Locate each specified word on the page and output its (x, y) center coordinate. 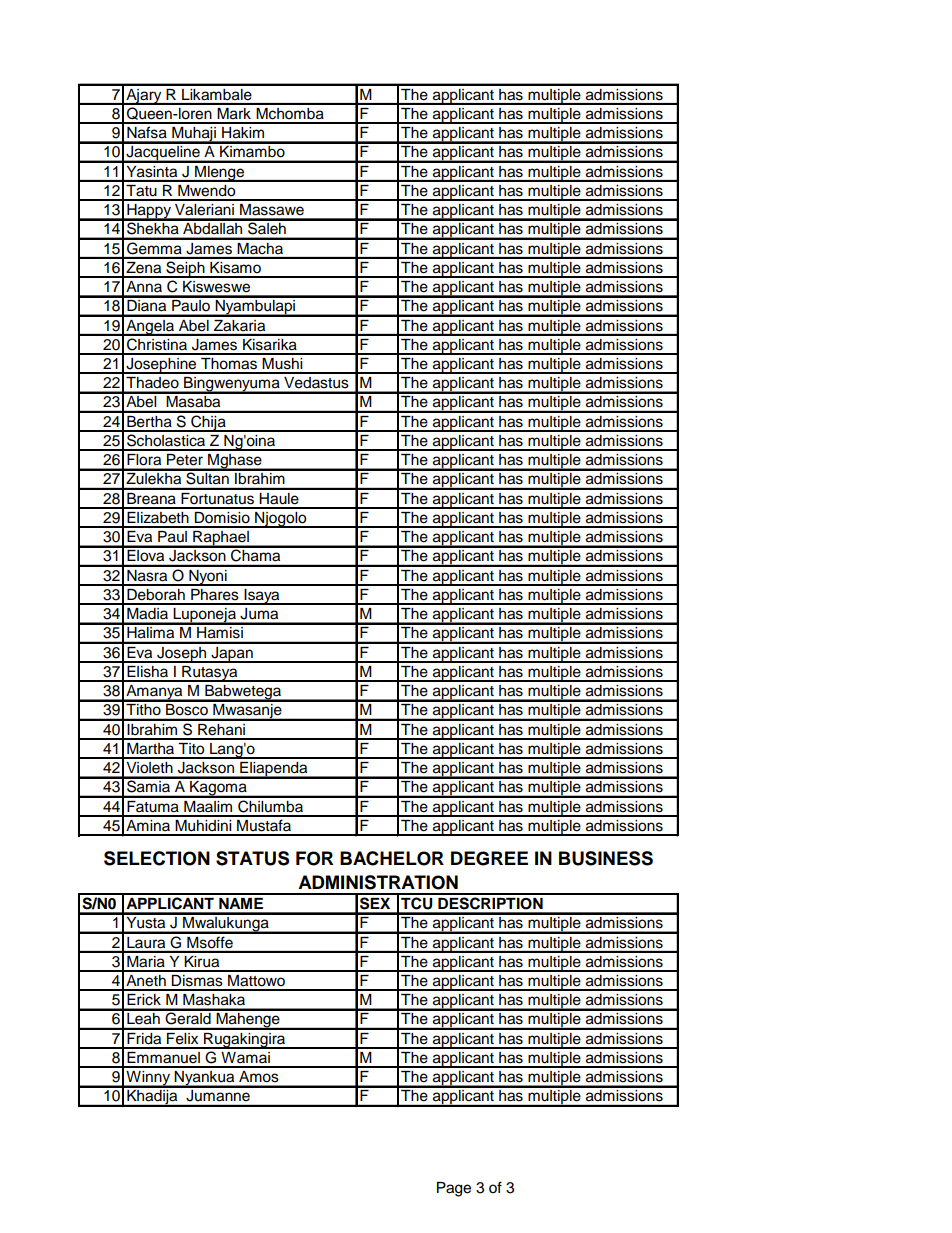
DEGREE (489, 858)
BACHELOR (392, 858)
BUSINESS (606, 858)
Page (454, 1189)
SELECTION (157, 858)
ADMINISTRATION (378, 882)
